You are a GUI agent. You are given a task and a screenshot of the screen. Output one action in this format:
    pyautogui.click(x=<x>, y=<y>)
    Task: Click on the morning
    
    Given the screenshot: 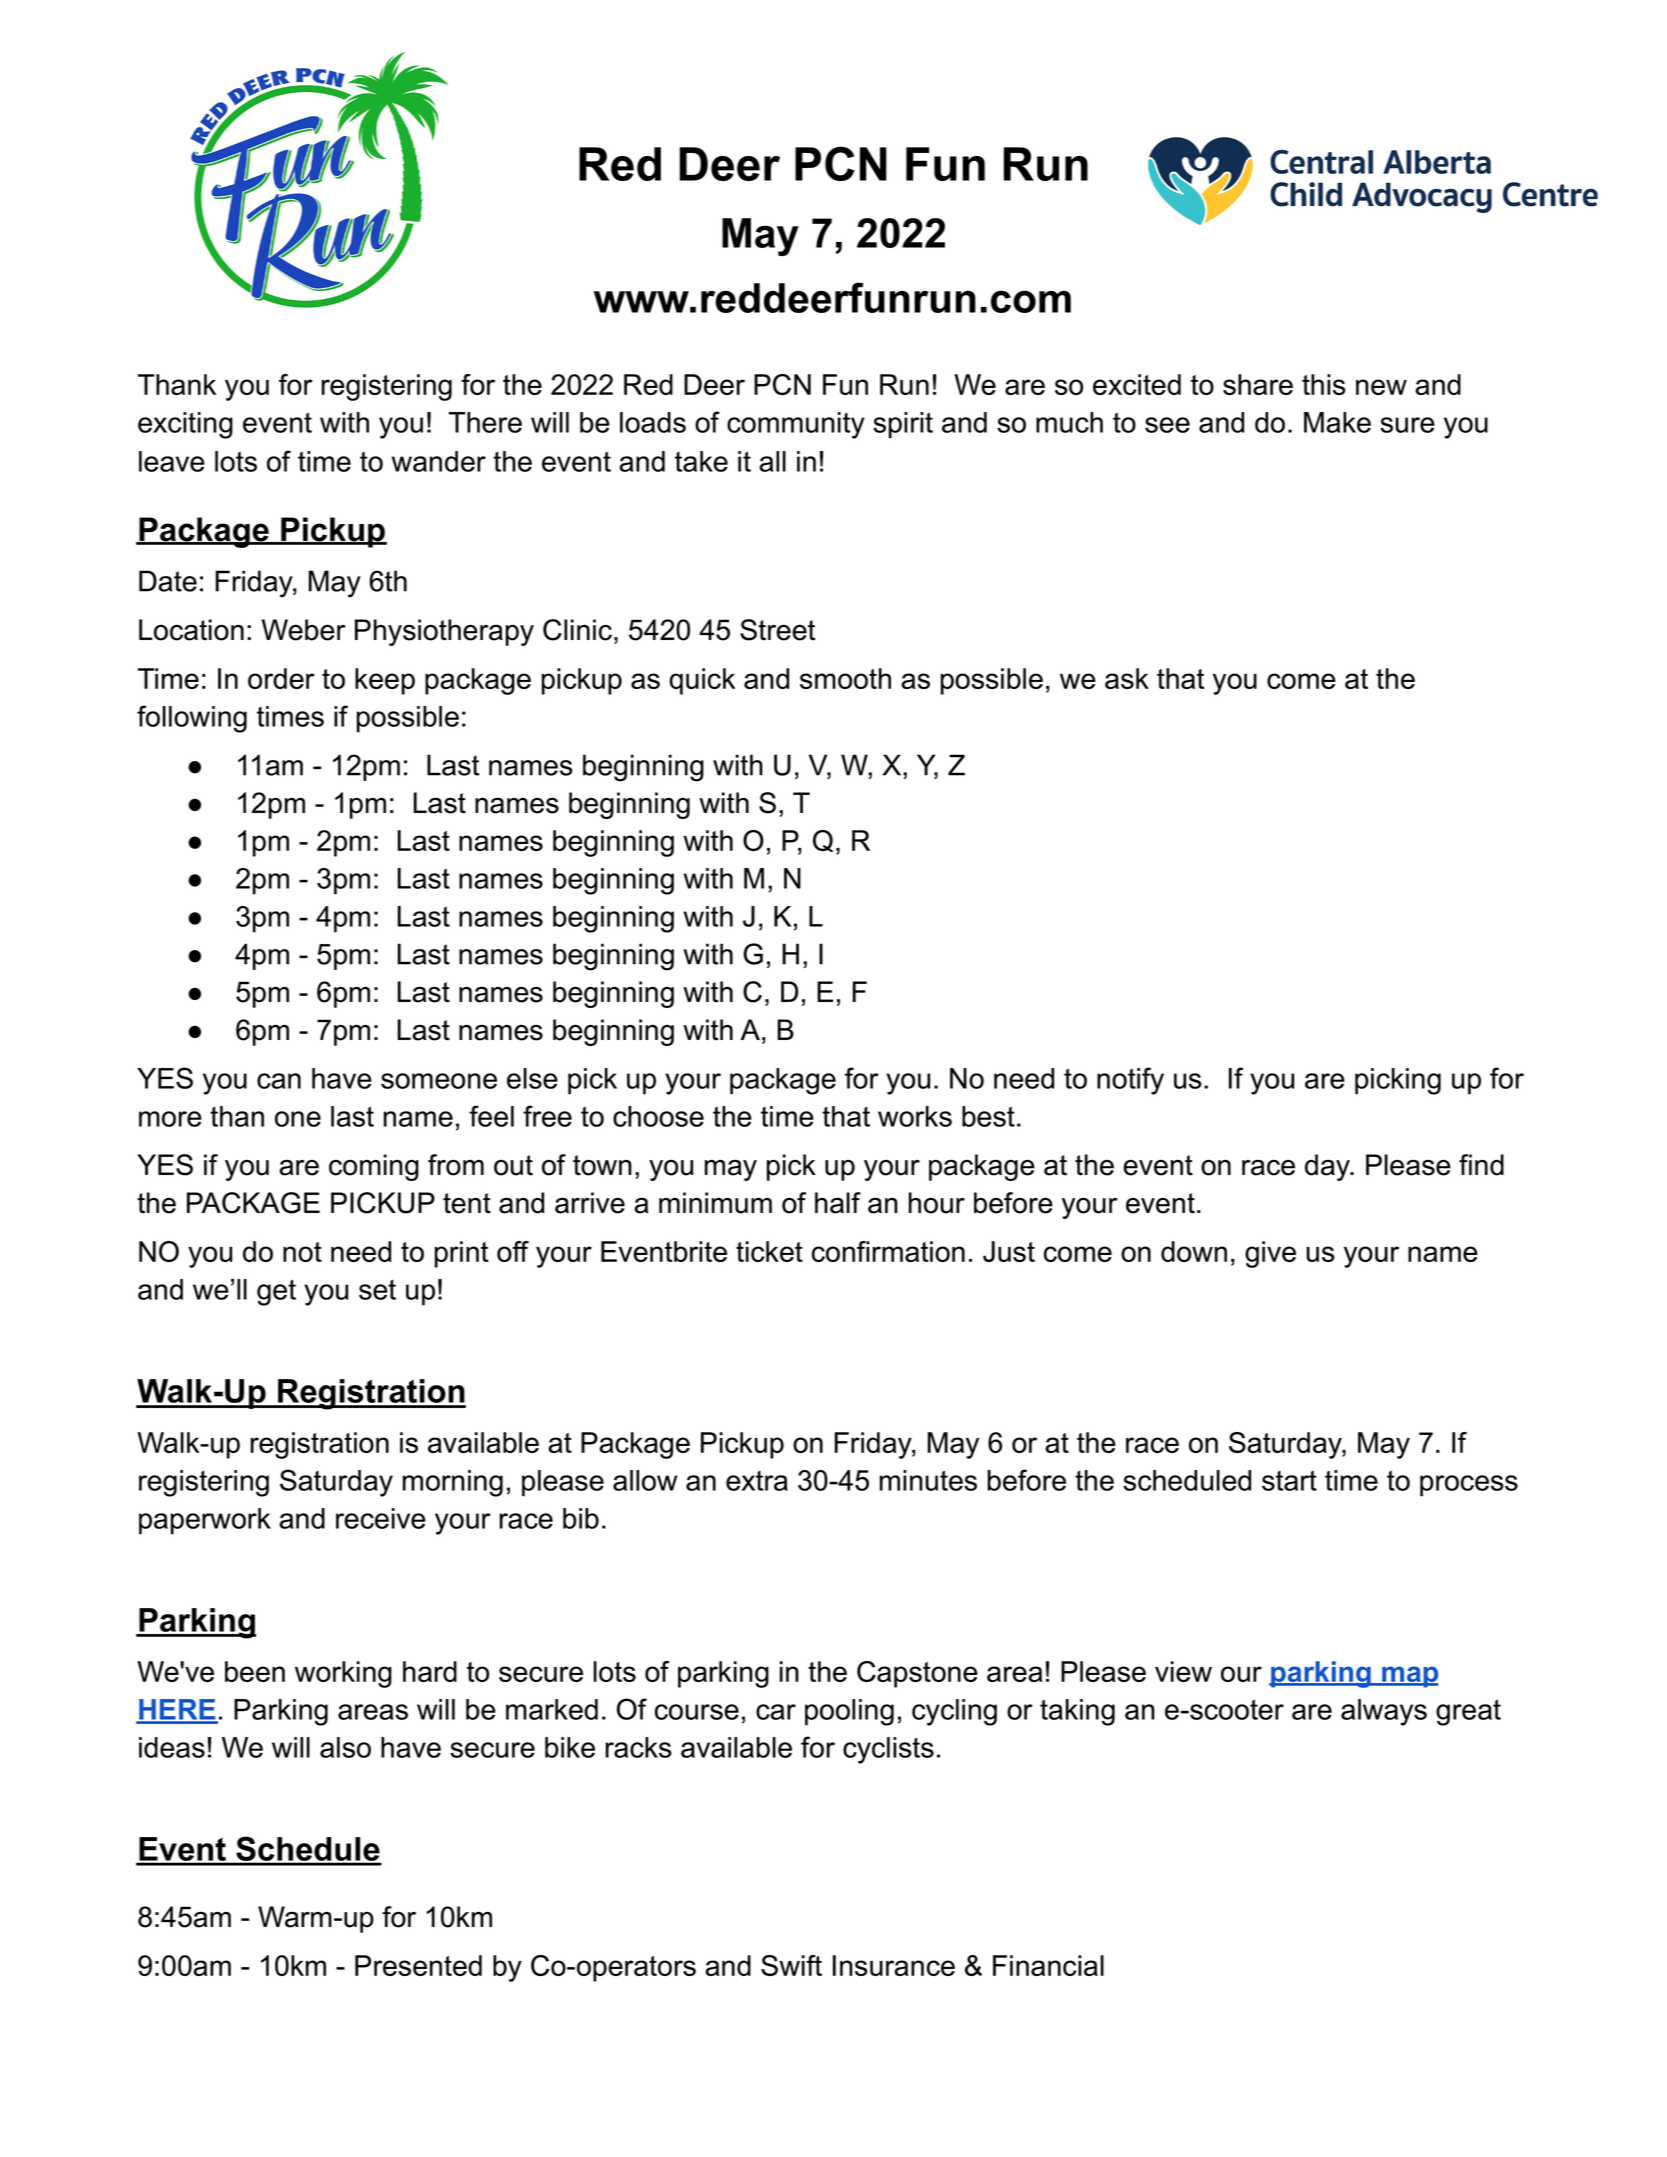 What is the action you would take?
    pyautogui.click(x=453, y=1483)
